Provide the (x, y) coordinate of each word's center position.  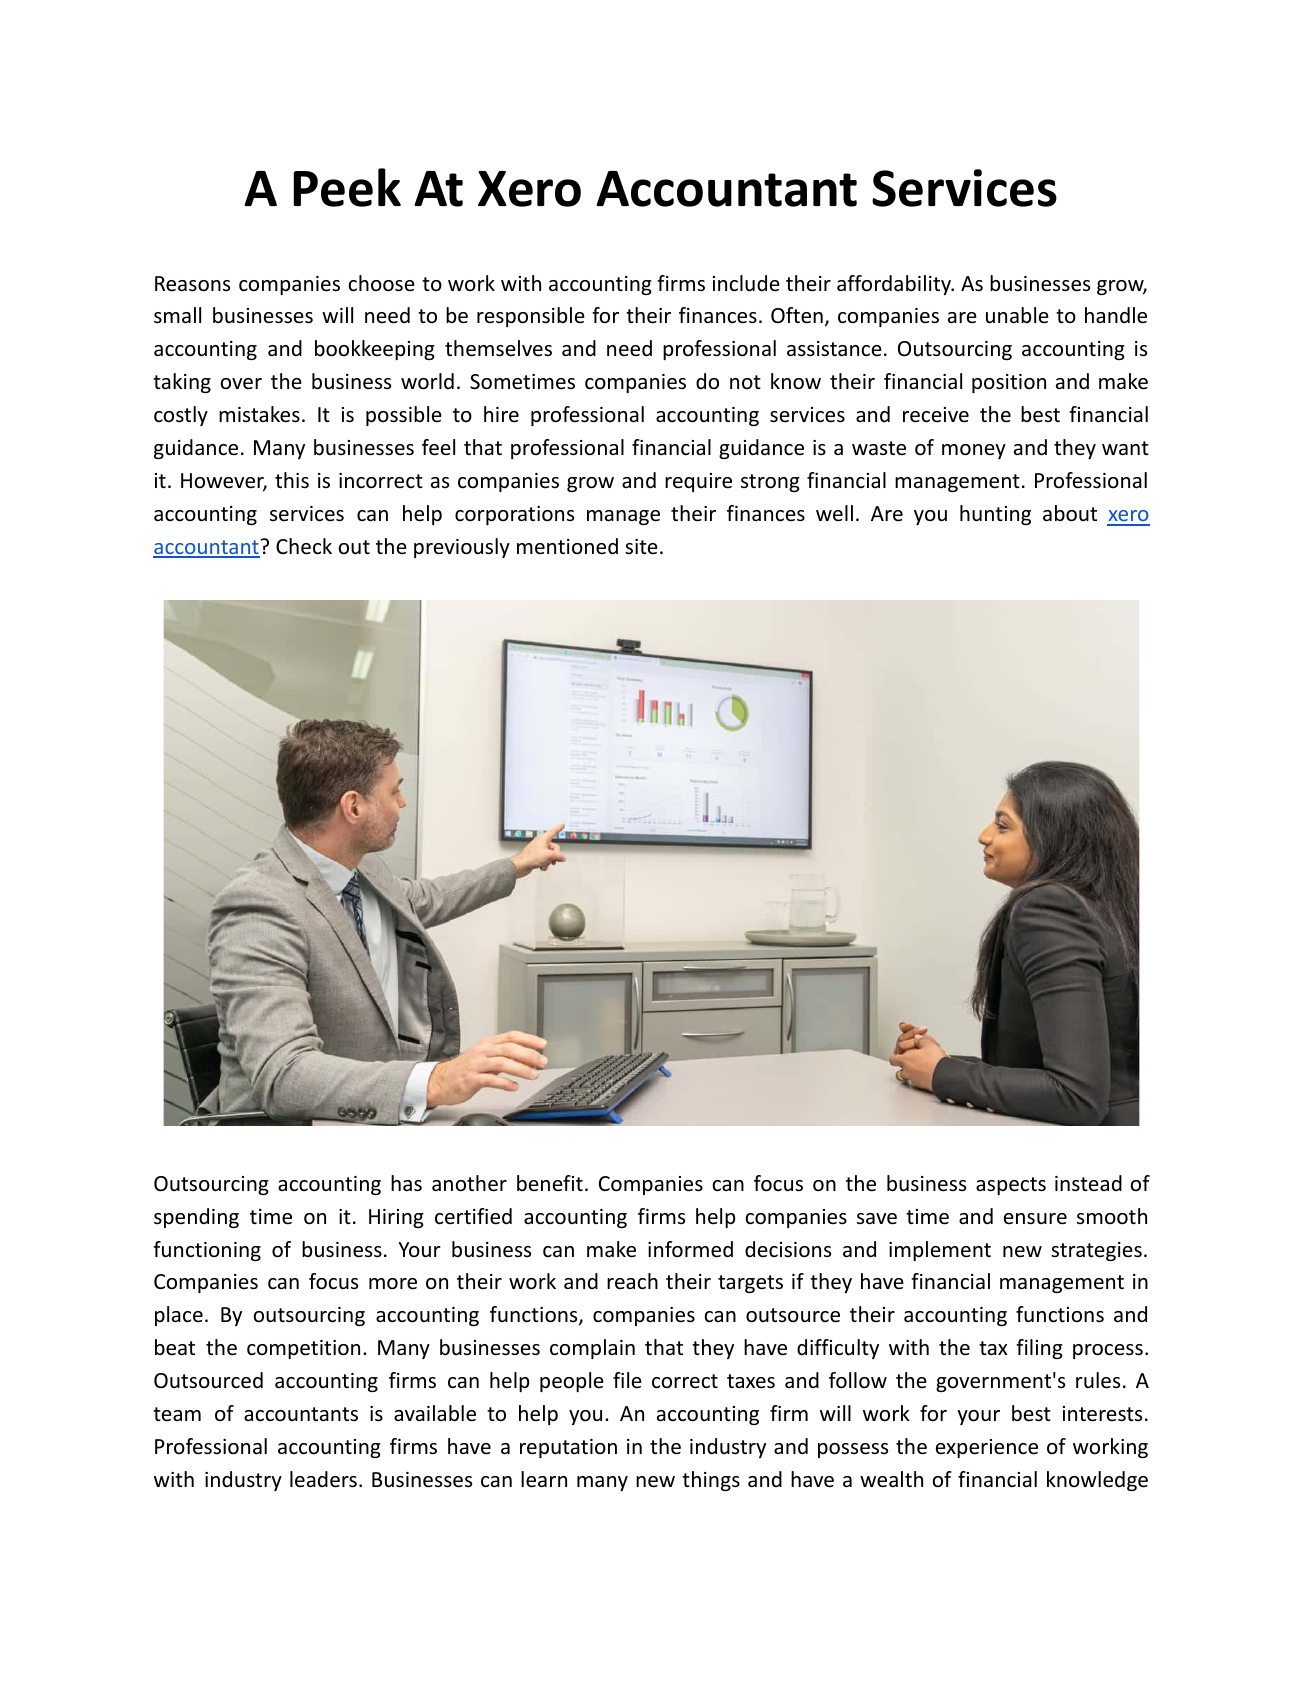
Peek (347, 187)
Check (304, 546)
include (746, 283)
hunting (995, 515)
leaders (323, 1479)
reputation (568, 1448)
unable (1017, 315)
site (641, 546)
